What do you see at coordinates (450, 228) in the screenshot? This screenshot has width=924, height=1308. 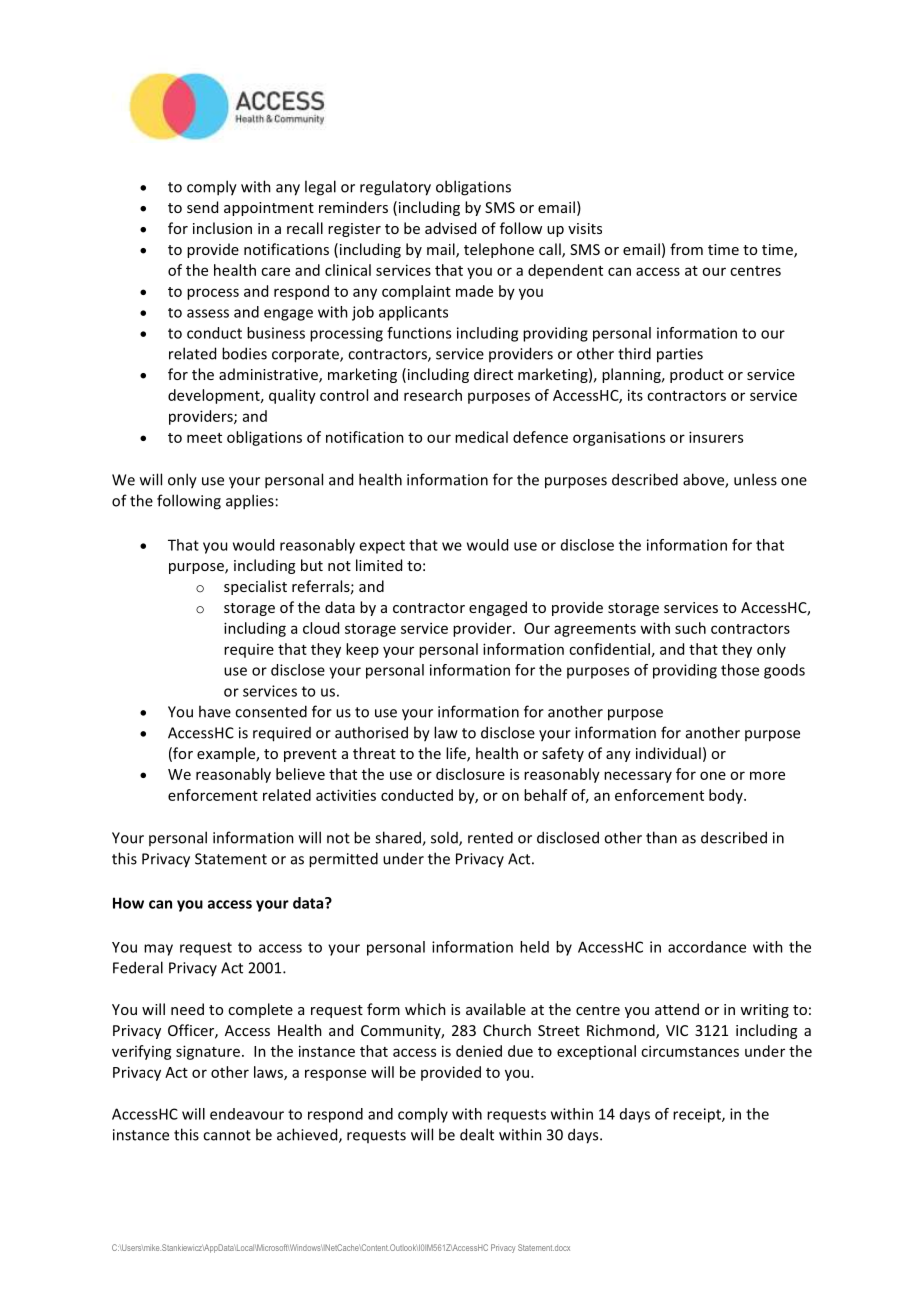 I see `advised` at bounding box center [450, 228].
